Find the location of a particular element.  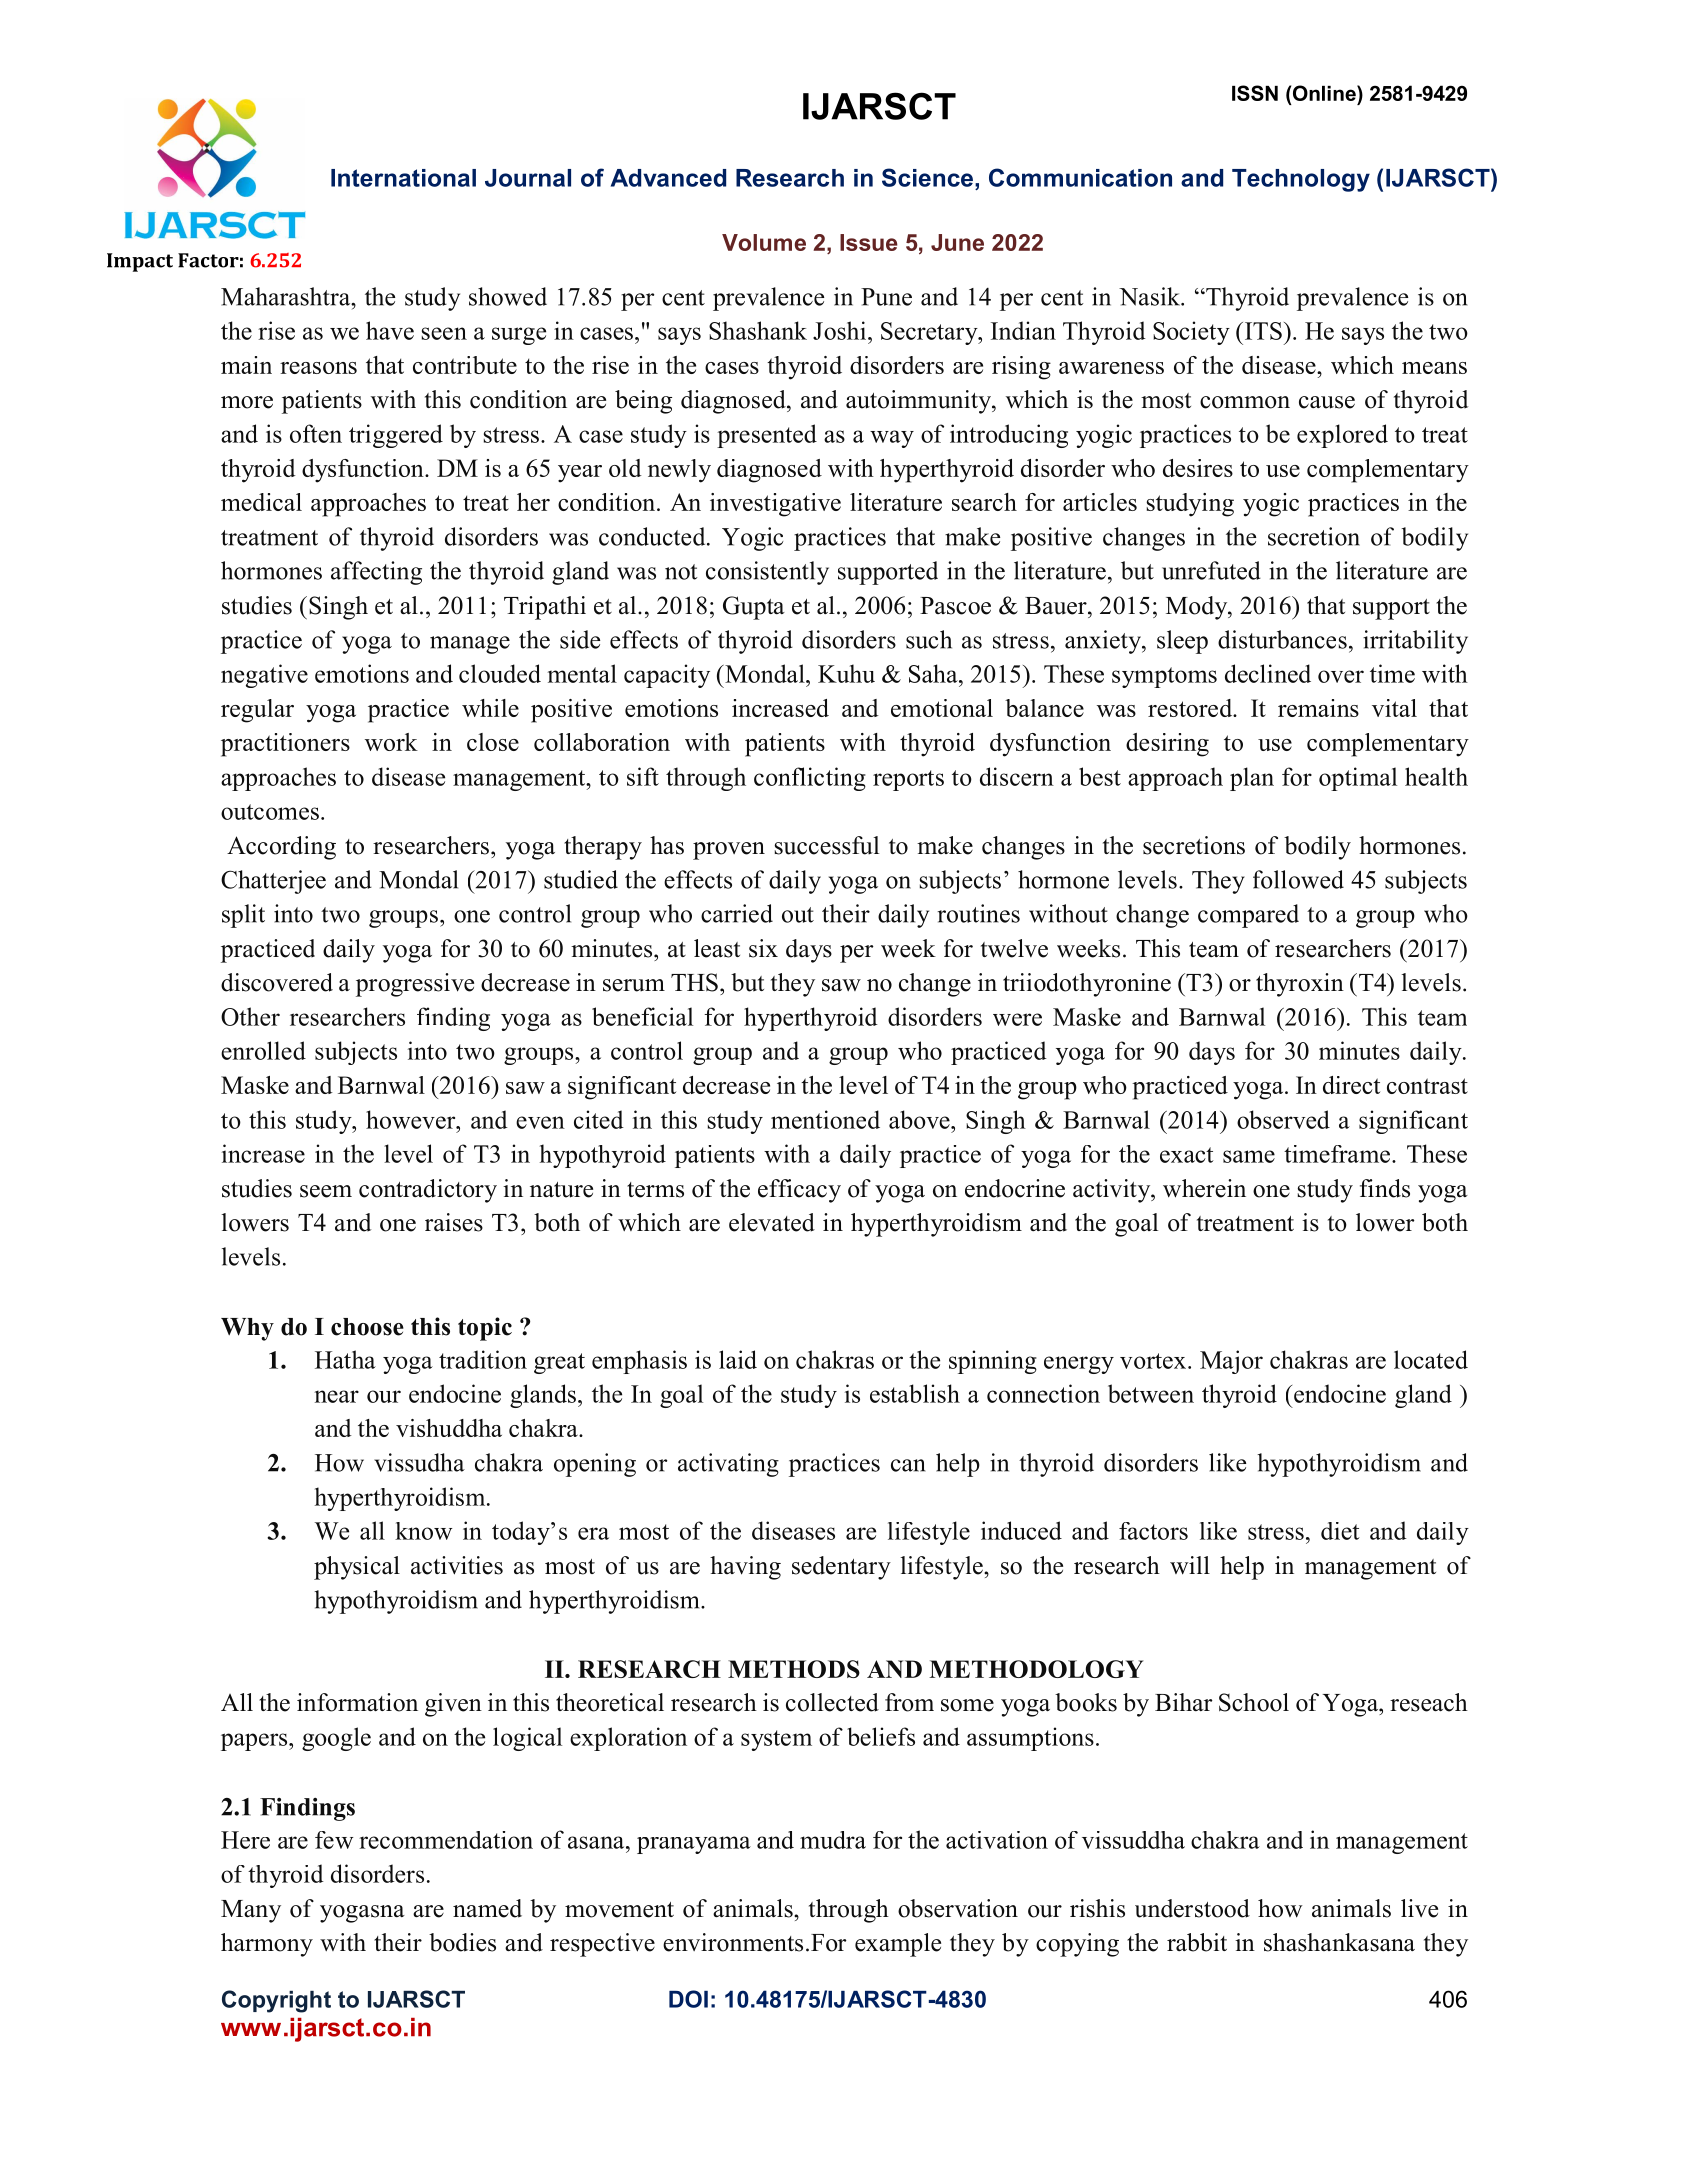

direct is located at coordinates (1351, 1085).
